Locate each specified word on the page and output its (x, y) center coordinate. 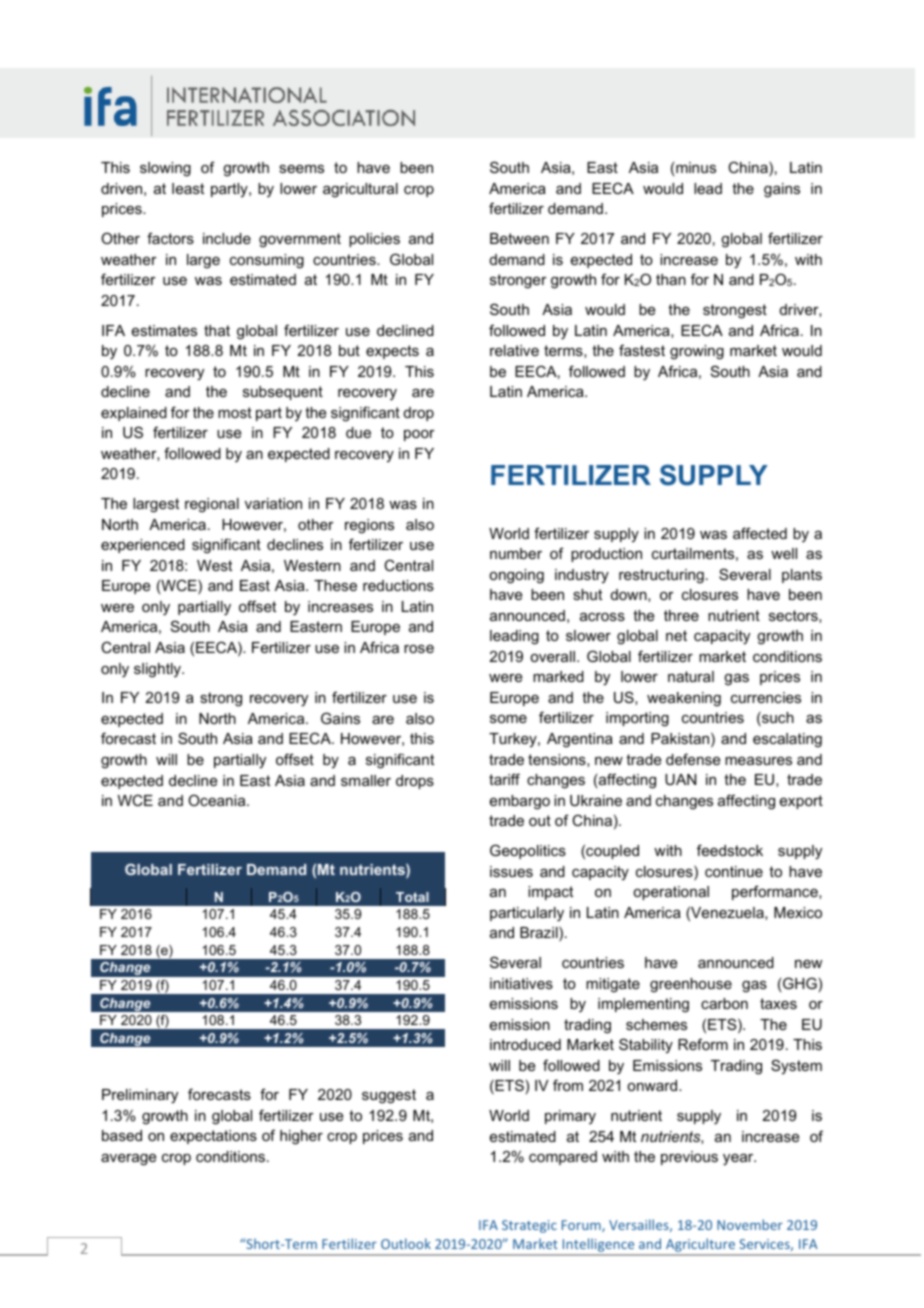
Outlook (406, 1243)
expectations (213, 1137)
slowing (165, 169)
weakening (684, 699)
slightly (158, 670)
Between (519, 238)
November (750, 1224)
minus (696, 167)
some (508, 719)
